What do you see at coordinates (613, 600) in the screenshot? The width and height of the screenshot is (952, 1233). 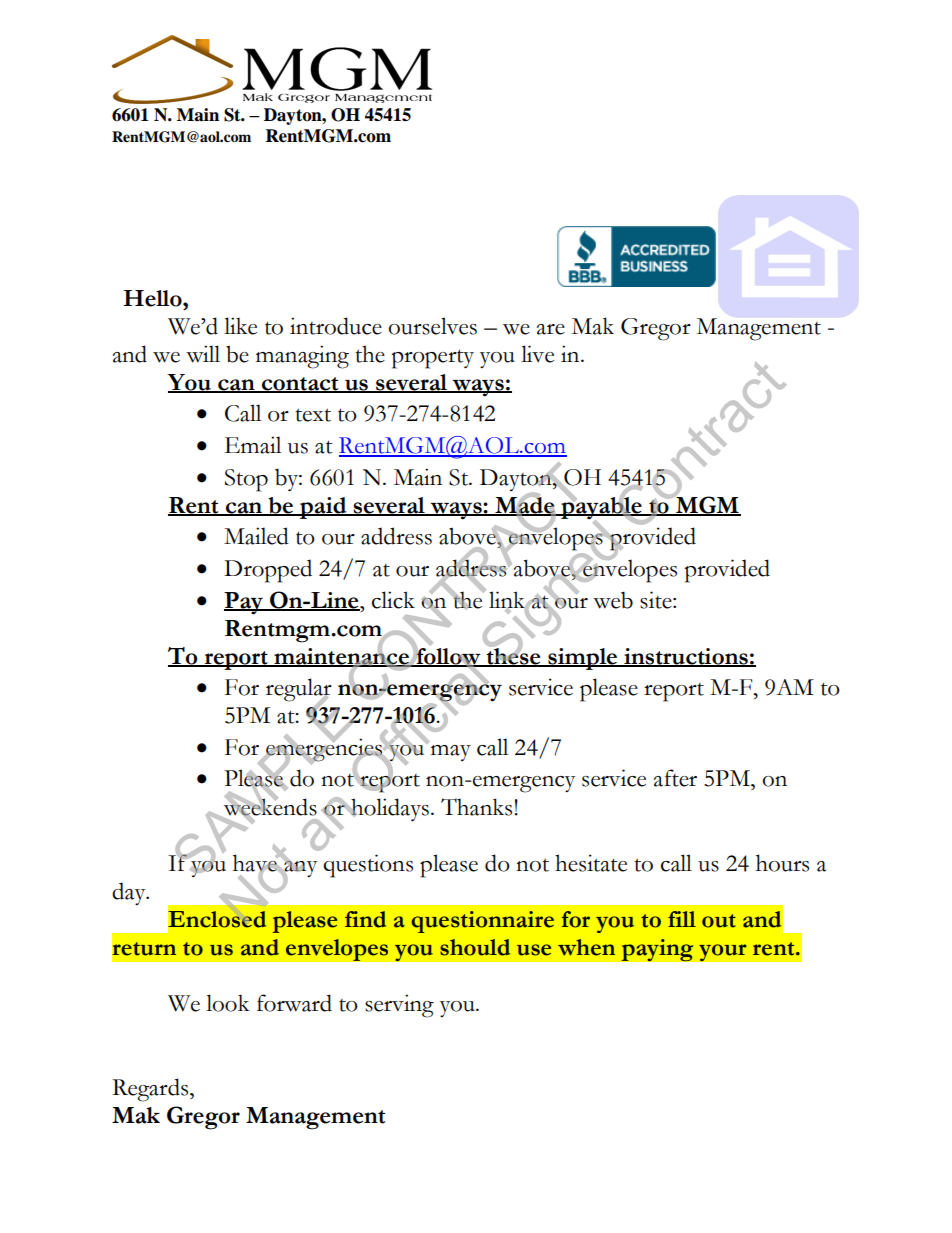 I see `web` at bounding box center [613, 600].
